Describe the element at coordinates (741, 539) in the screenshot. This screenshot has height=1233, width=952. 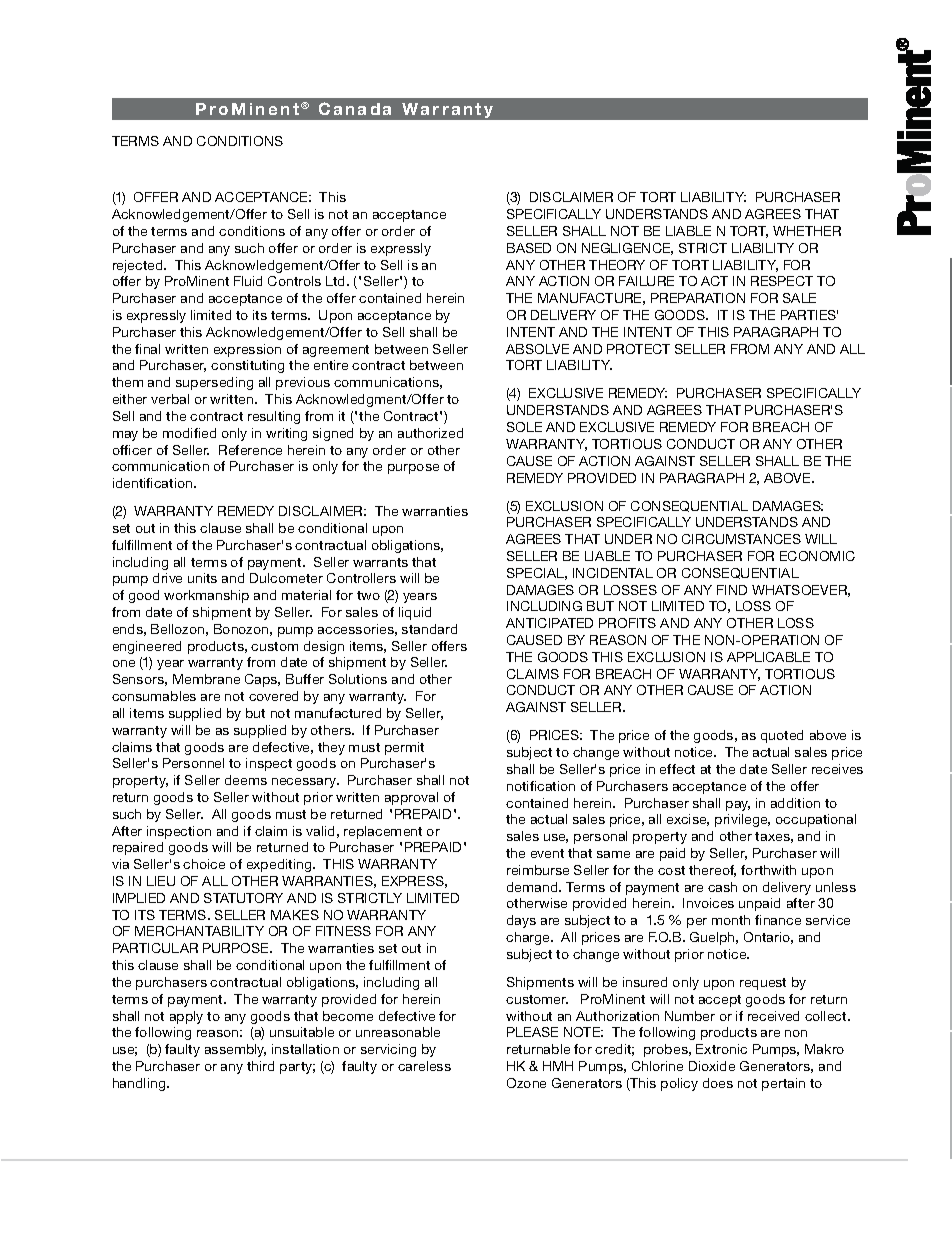
I see `CIRCUMSTANCES` at that location.
